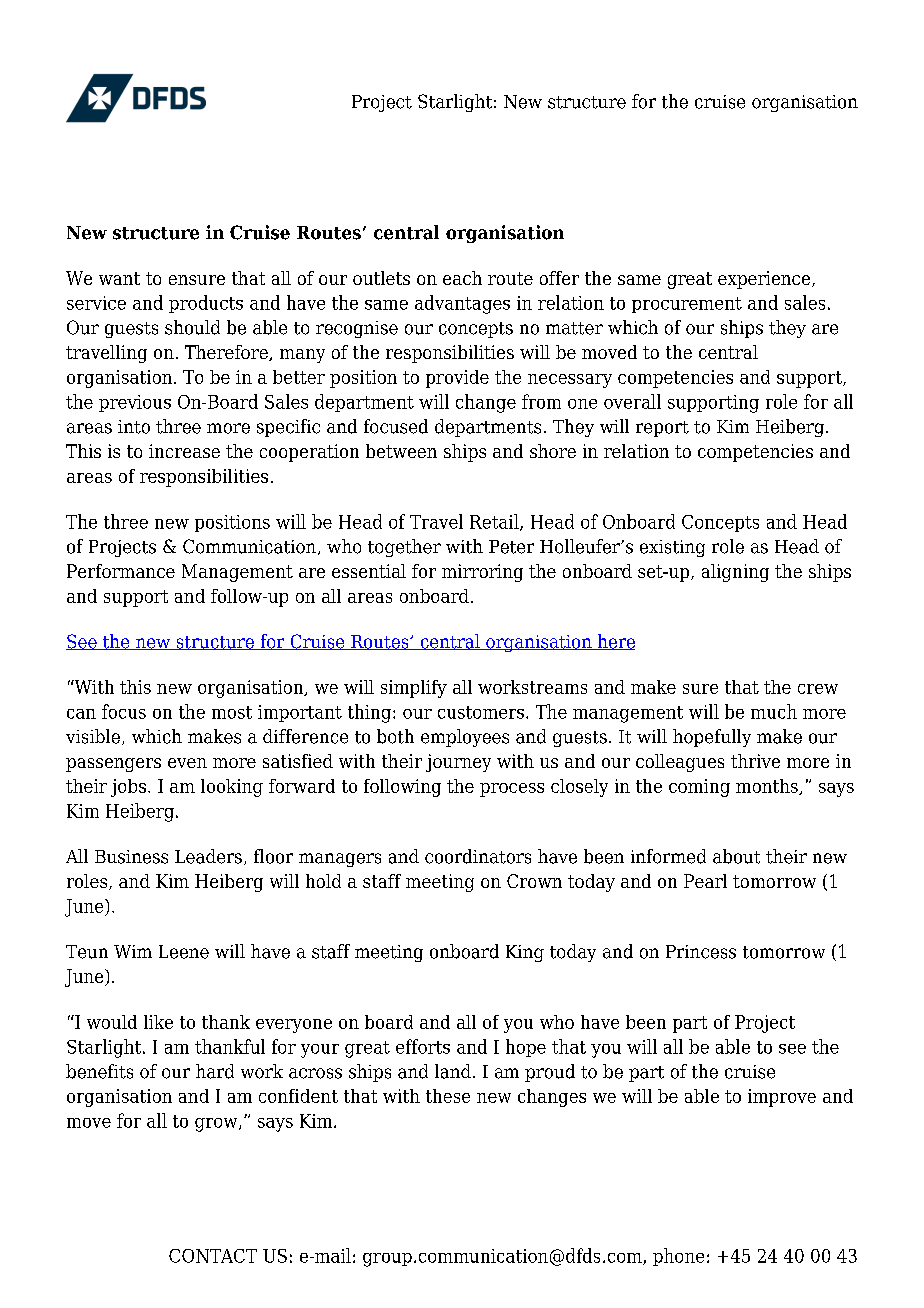 The height and width of the image is (1308, 924). What do you see at coordinates (701, 952) in the image?
I see `Princess` at bounding box center [701, 952].
